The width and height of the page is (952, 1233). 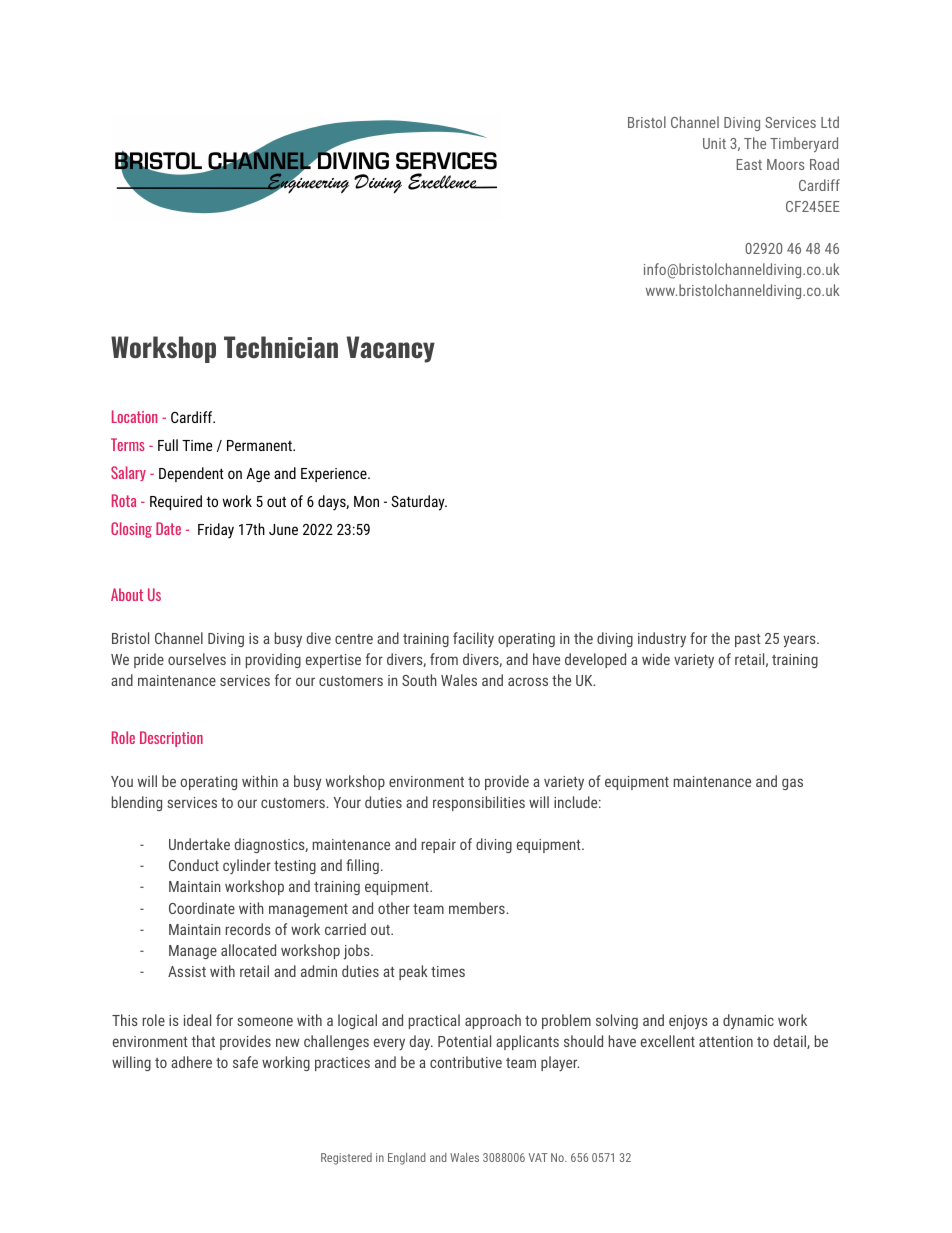 What do you see at coordinates (479, 803) in the page?
I see `responsibilities` at bounding box center [479, 803].
